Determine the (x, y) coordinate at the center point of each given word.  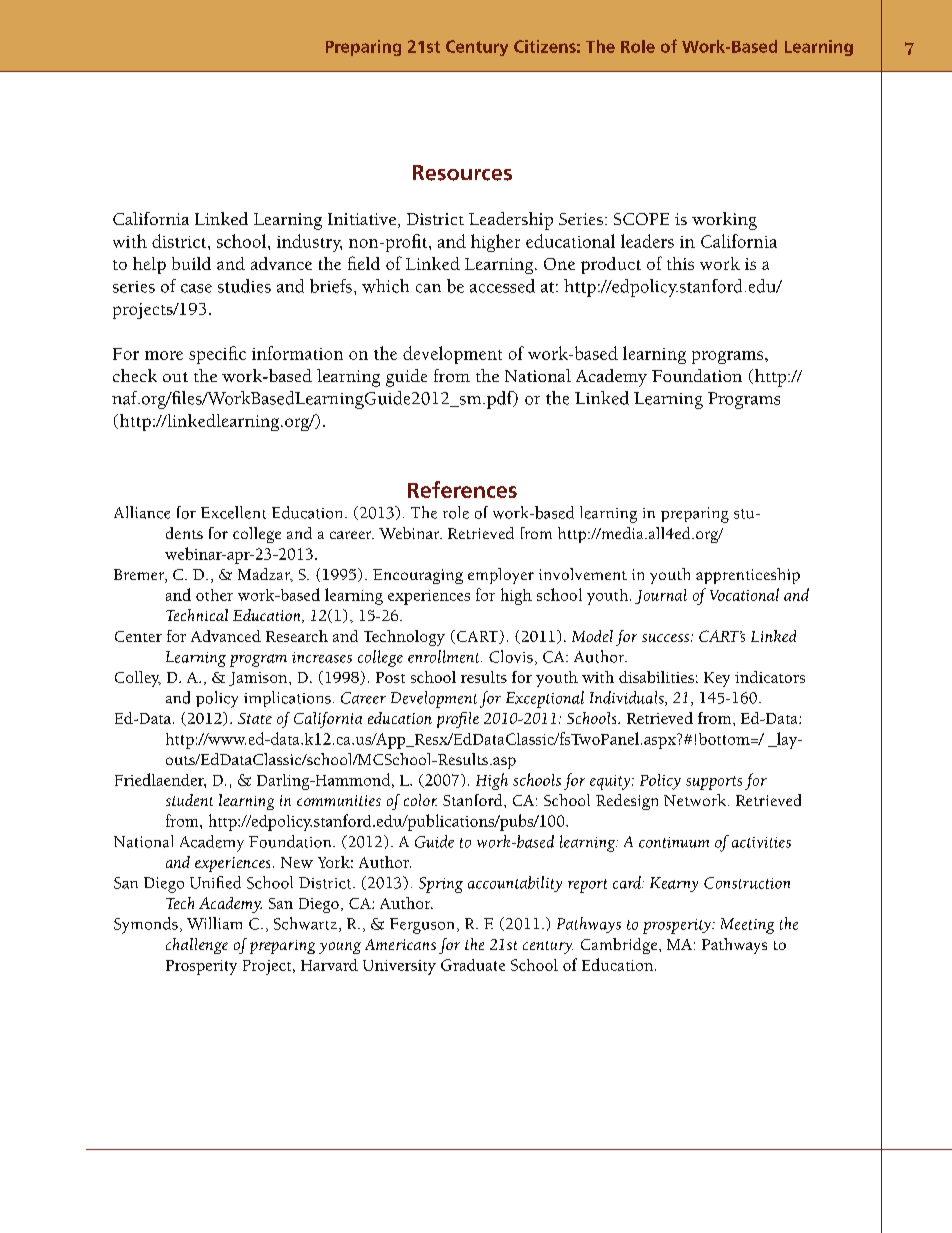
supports (714, 783)
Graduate (473, 965)
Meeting (747, 926)
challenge (197, 946)
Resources (462, 173)
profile (458, 720)
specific (217, 355)
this (680, 263)
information (297, 353)
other (214, 595)
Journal (661, 596)
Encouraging (418, 576)
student (189, 800)
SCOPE (641, 219)
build (191, 263)
